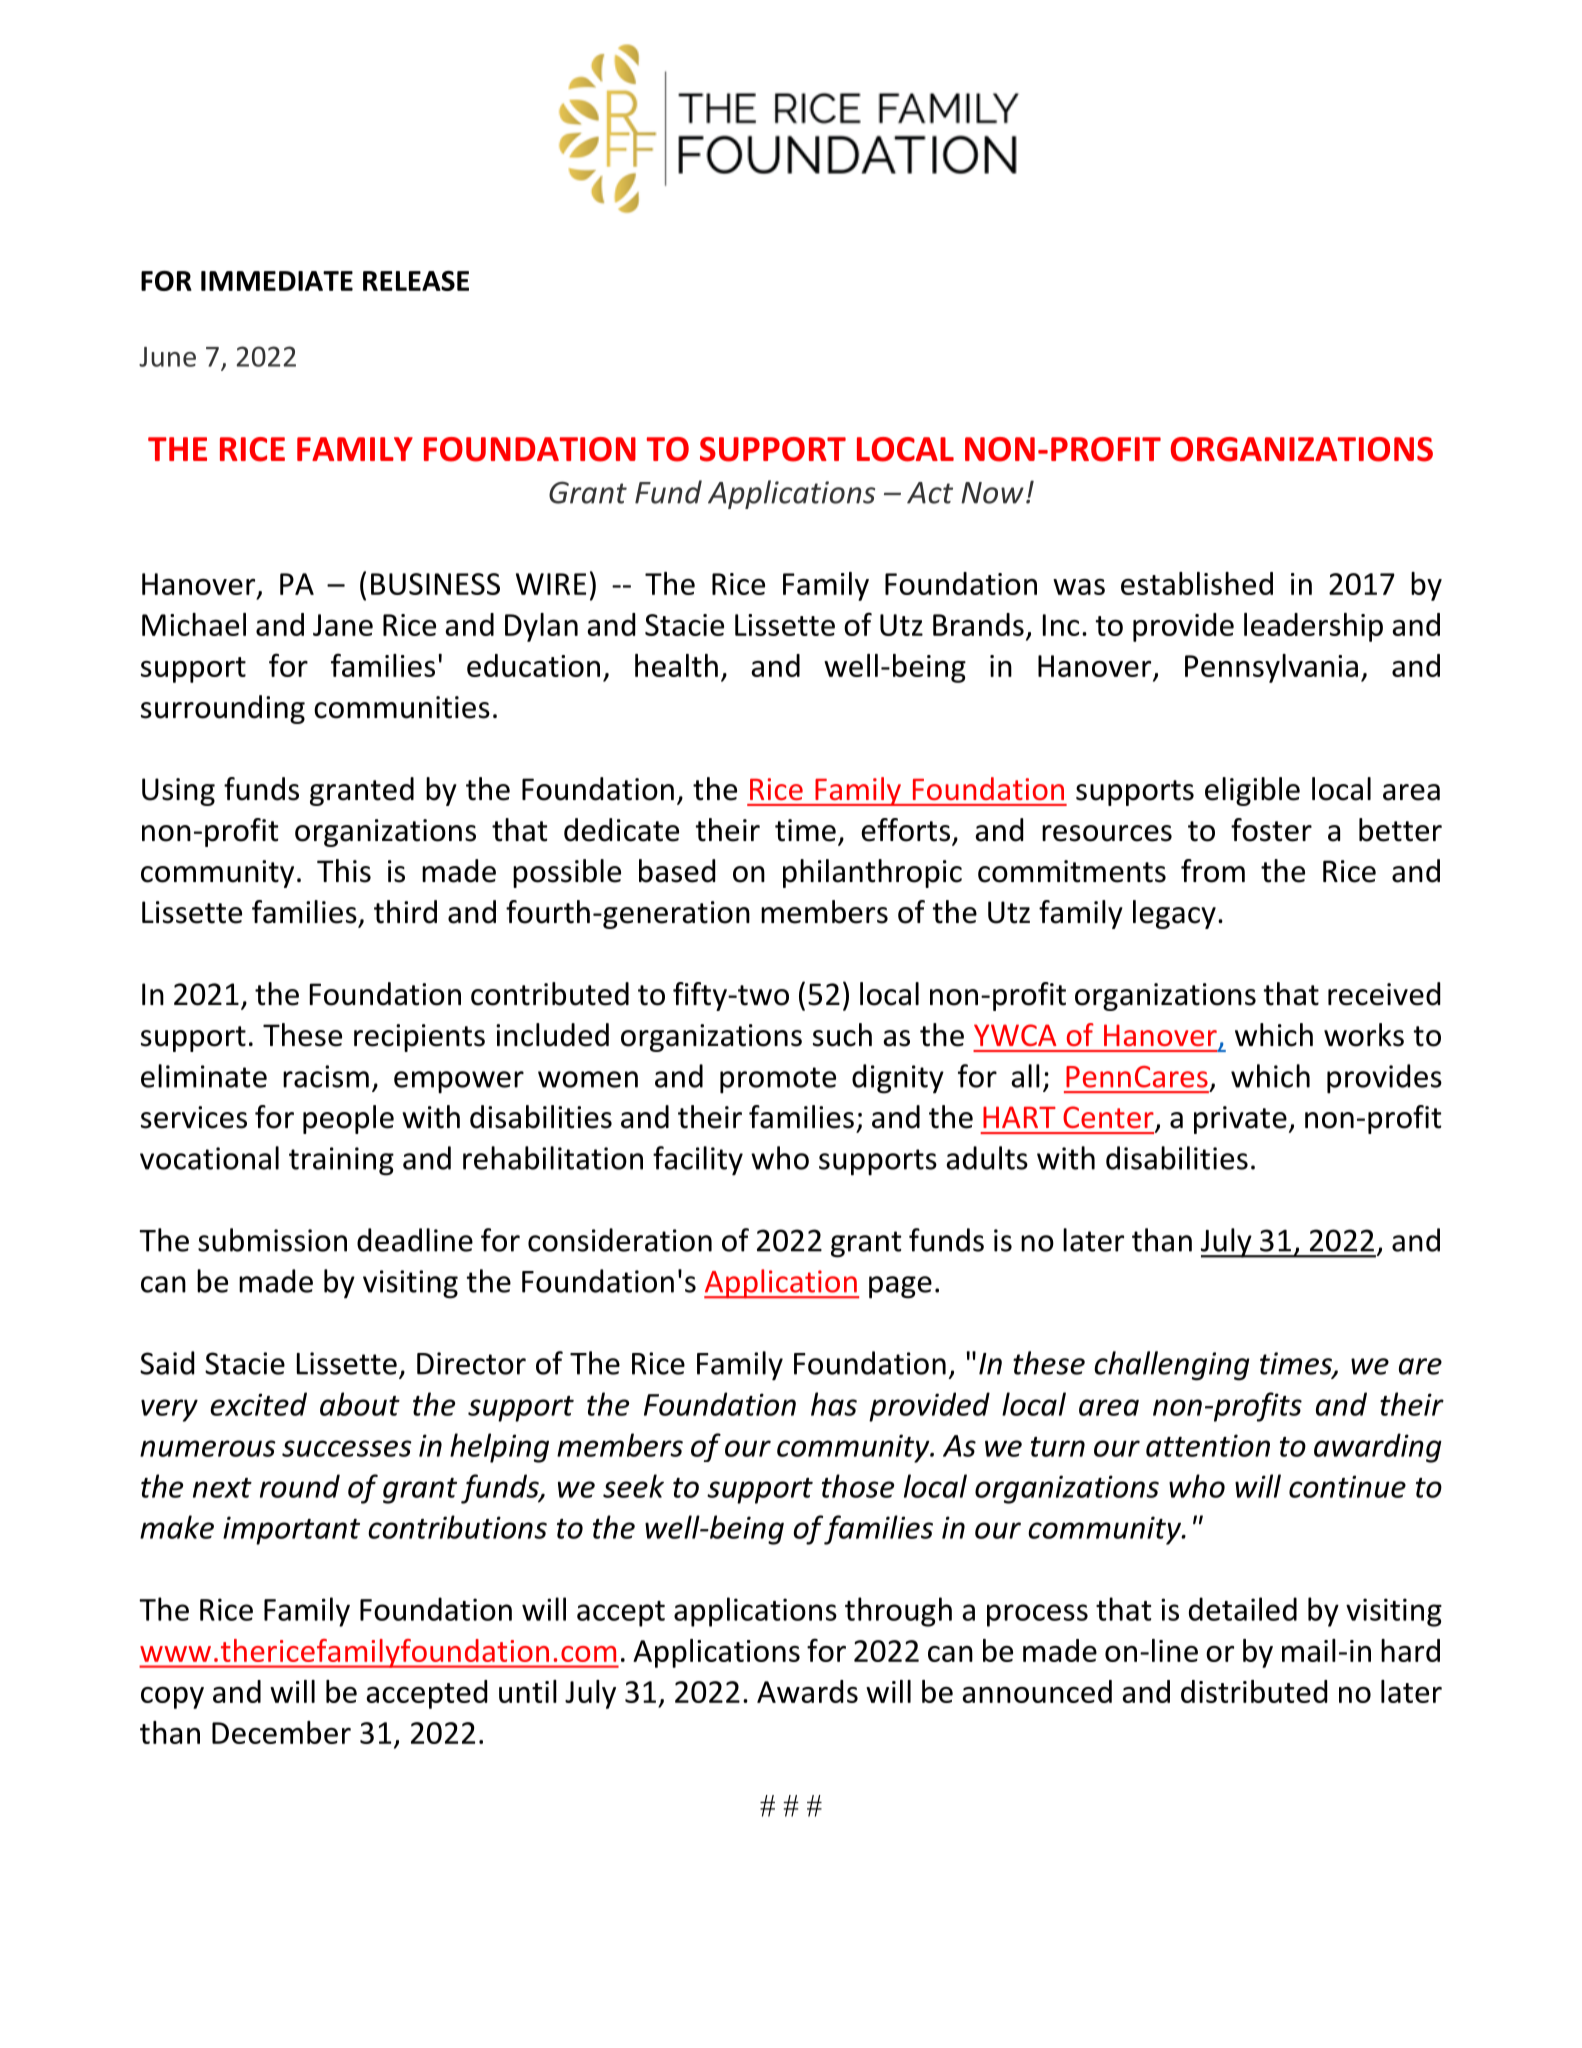 The image size is (1582, 2048). I want to click on private, so click(1240, 1120).
